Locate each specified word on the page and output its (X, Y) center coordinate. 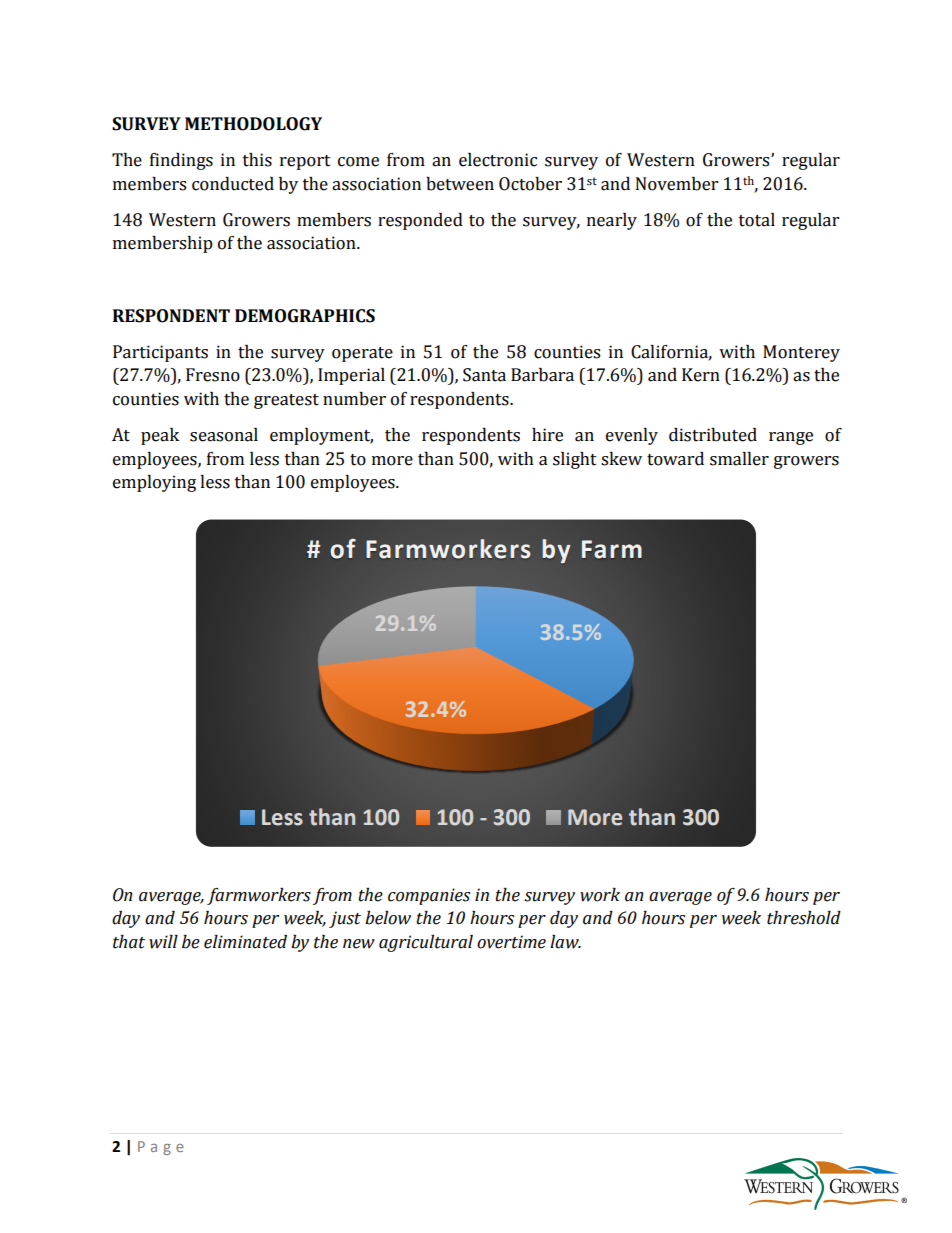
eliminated (245, 942)
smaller (739, 459)
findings (181, 161)
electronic (498, 160)
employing (154, 483)
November (677, 184)
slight (575, 460)
